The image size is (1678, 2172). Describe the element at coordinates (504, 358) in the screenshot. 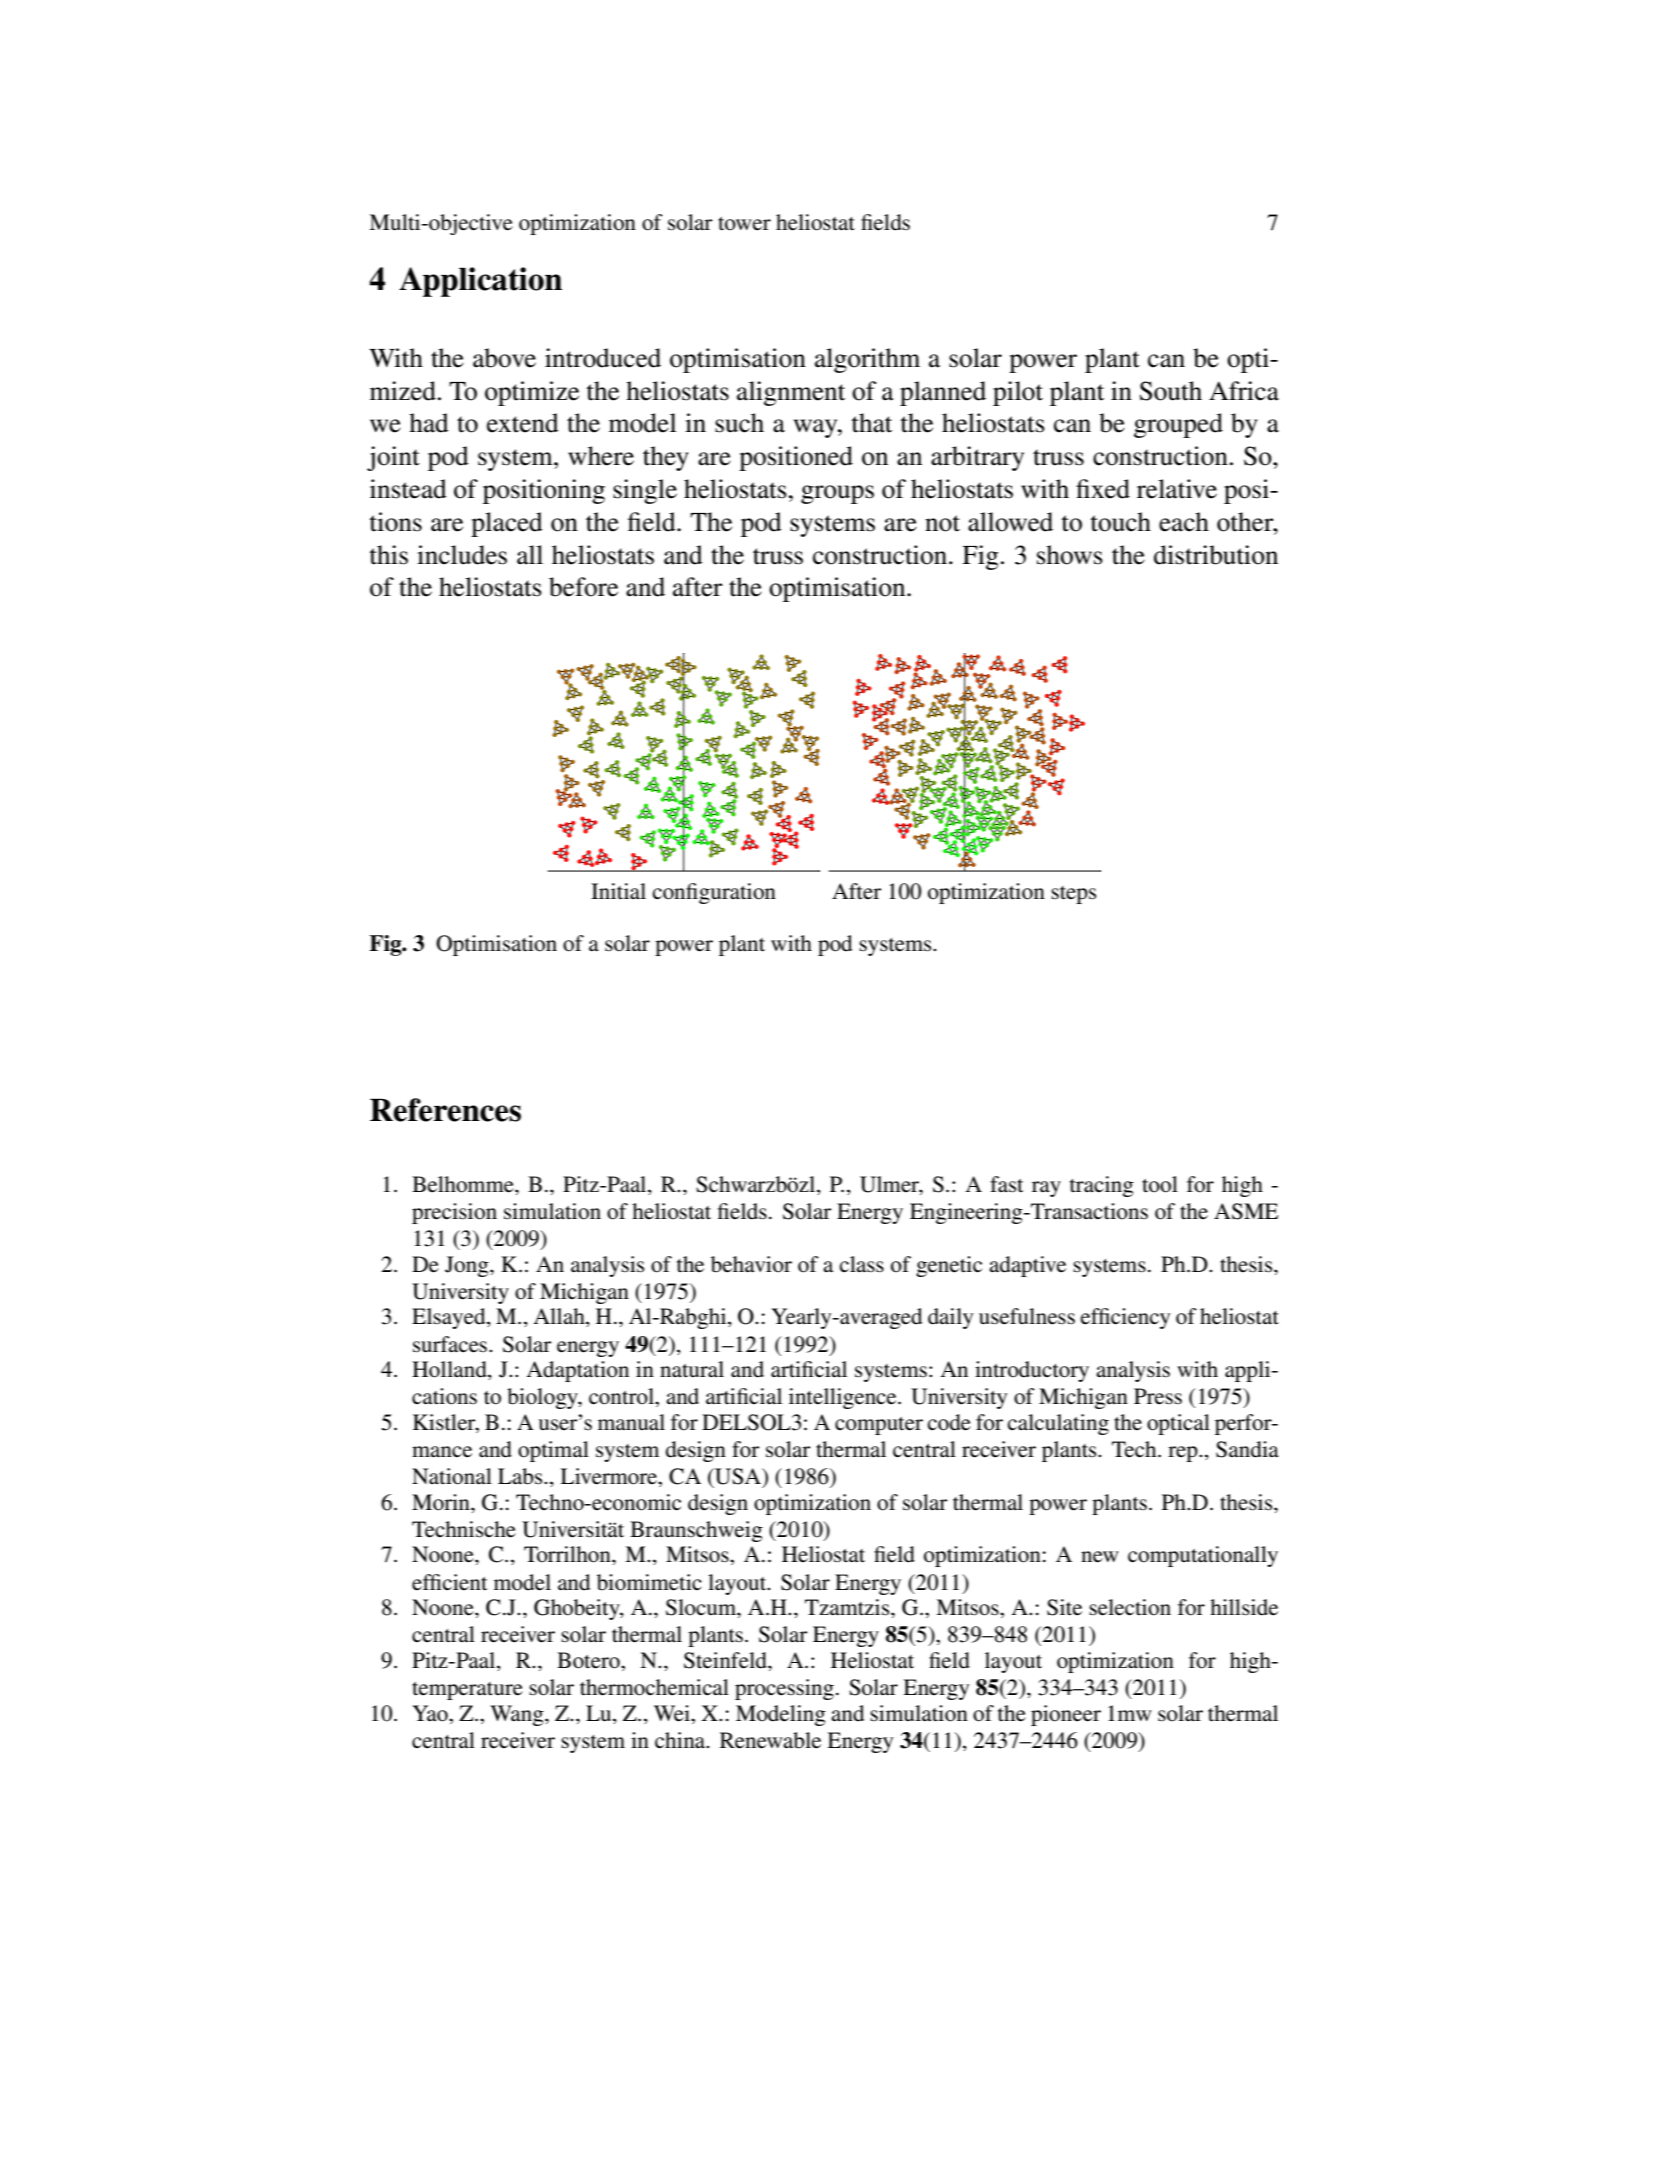

I see `above` at that location.
